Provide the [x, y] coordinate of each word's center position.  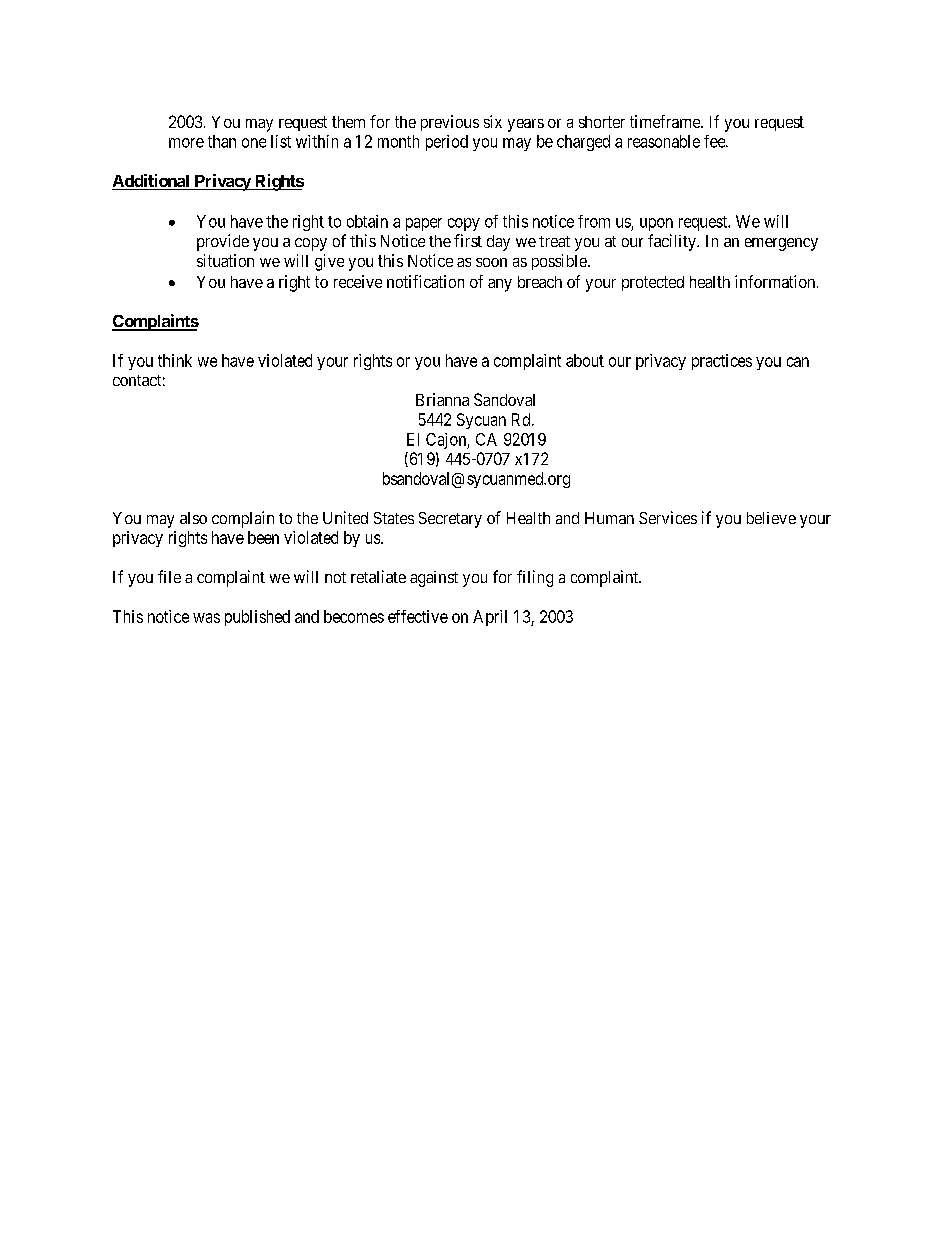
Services [668, 517]
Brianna [442, 399]
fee [715, 141]
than [222, 141]
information [776, 281]
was [206, 618]
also [193, 518]
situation [225, 260]
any [500, 285]
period [447, 143]
